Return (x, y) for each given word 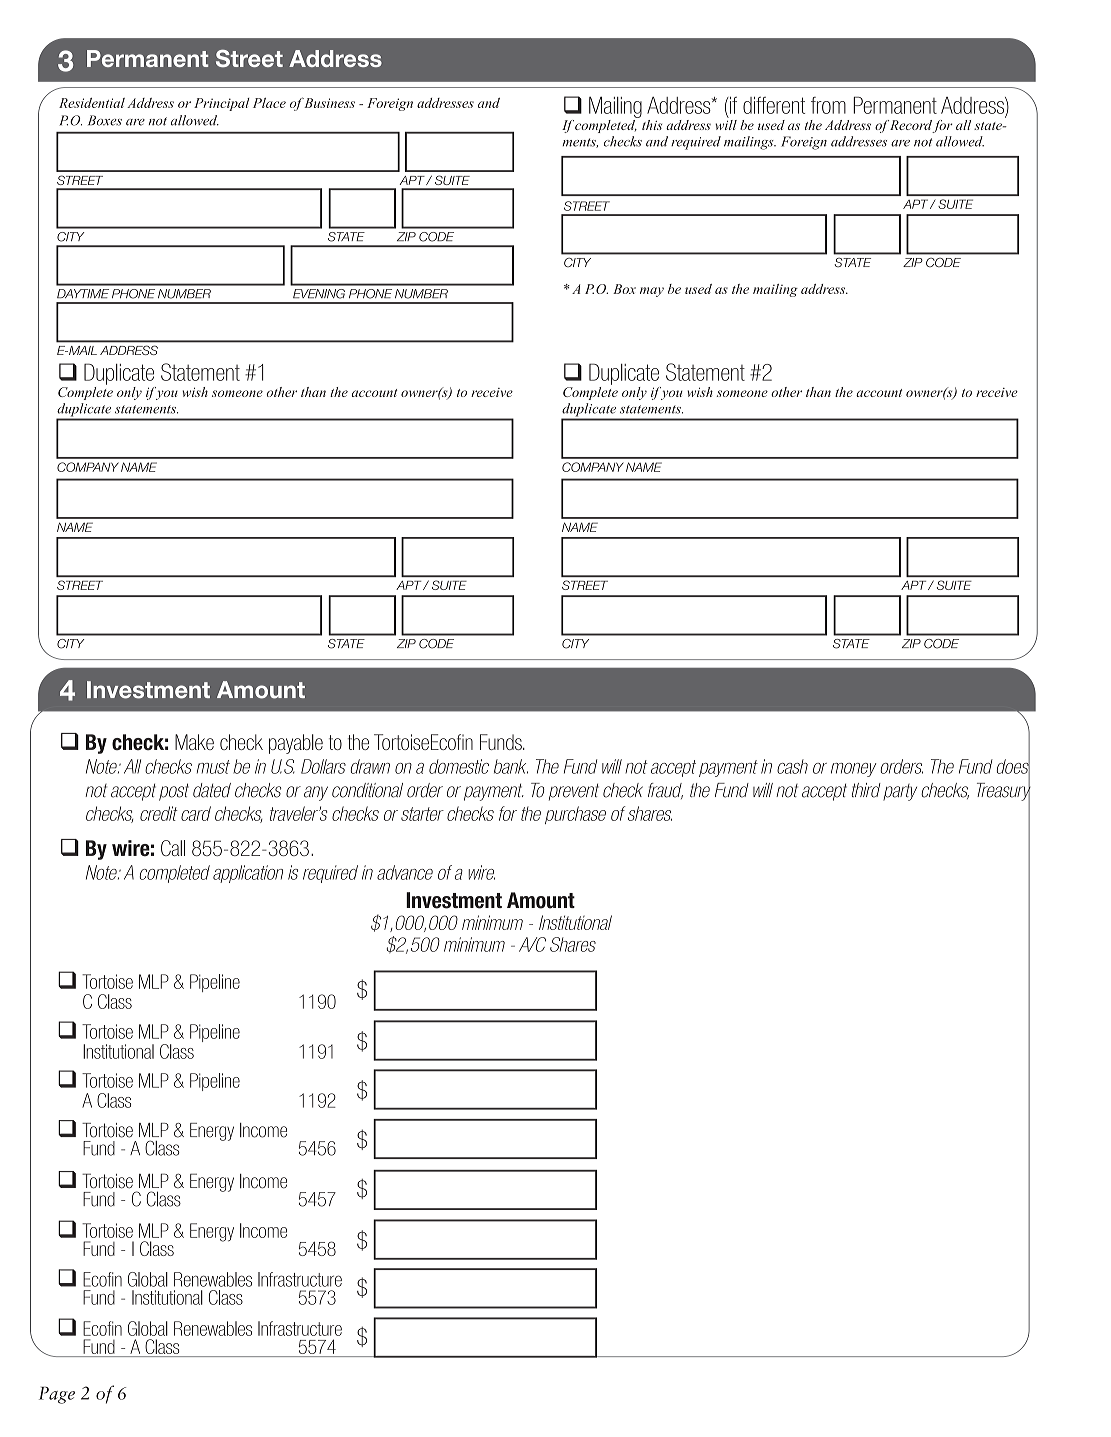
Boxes (105, 120)
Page (57, 1395)
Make (194, 742)
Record (911, 126)
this (652, 125)
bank (511, 766)
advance (405, 872)
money (853, 770)
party (900, 792)
